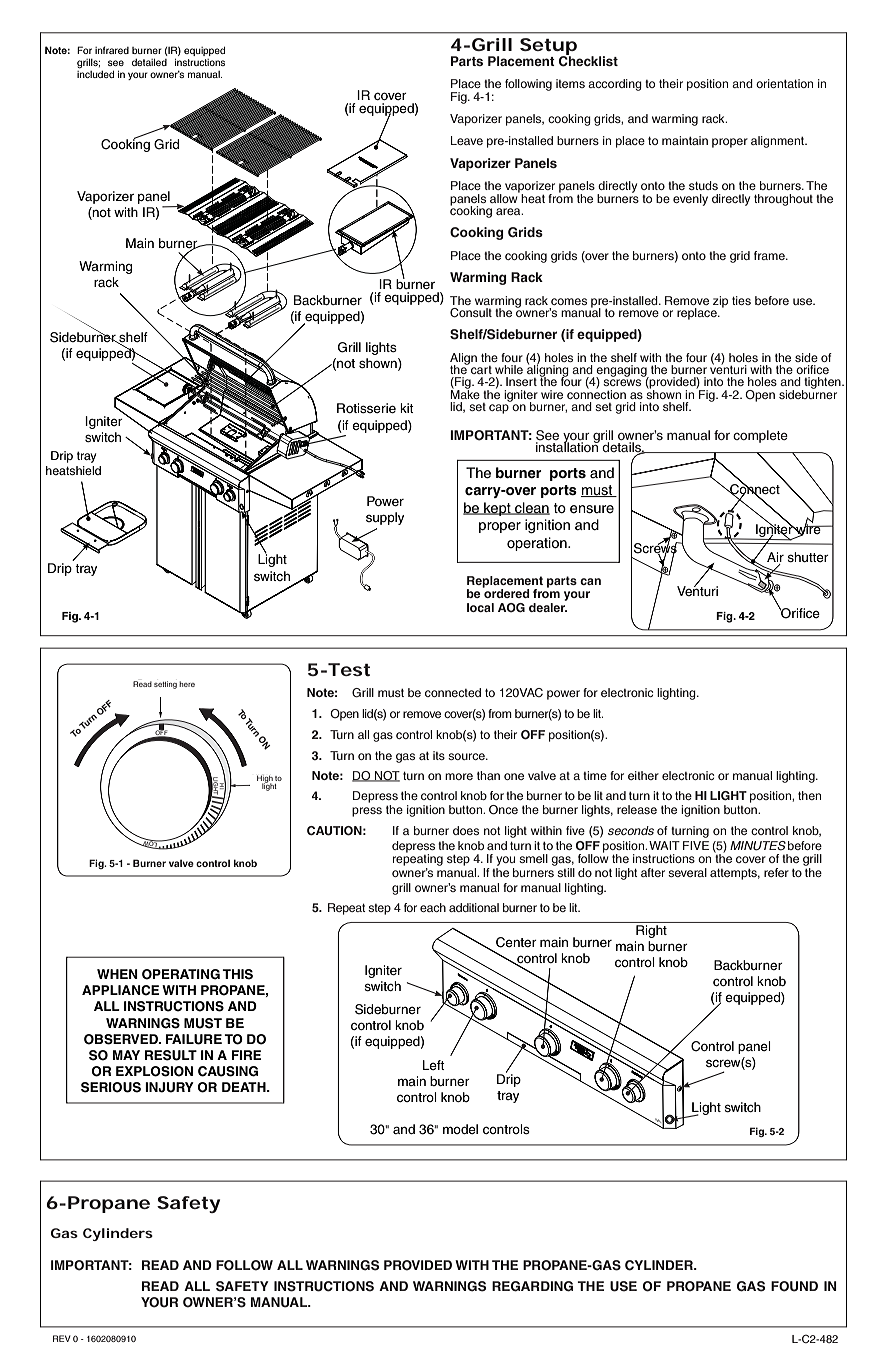  I want to click on local, so click(480, 607).
